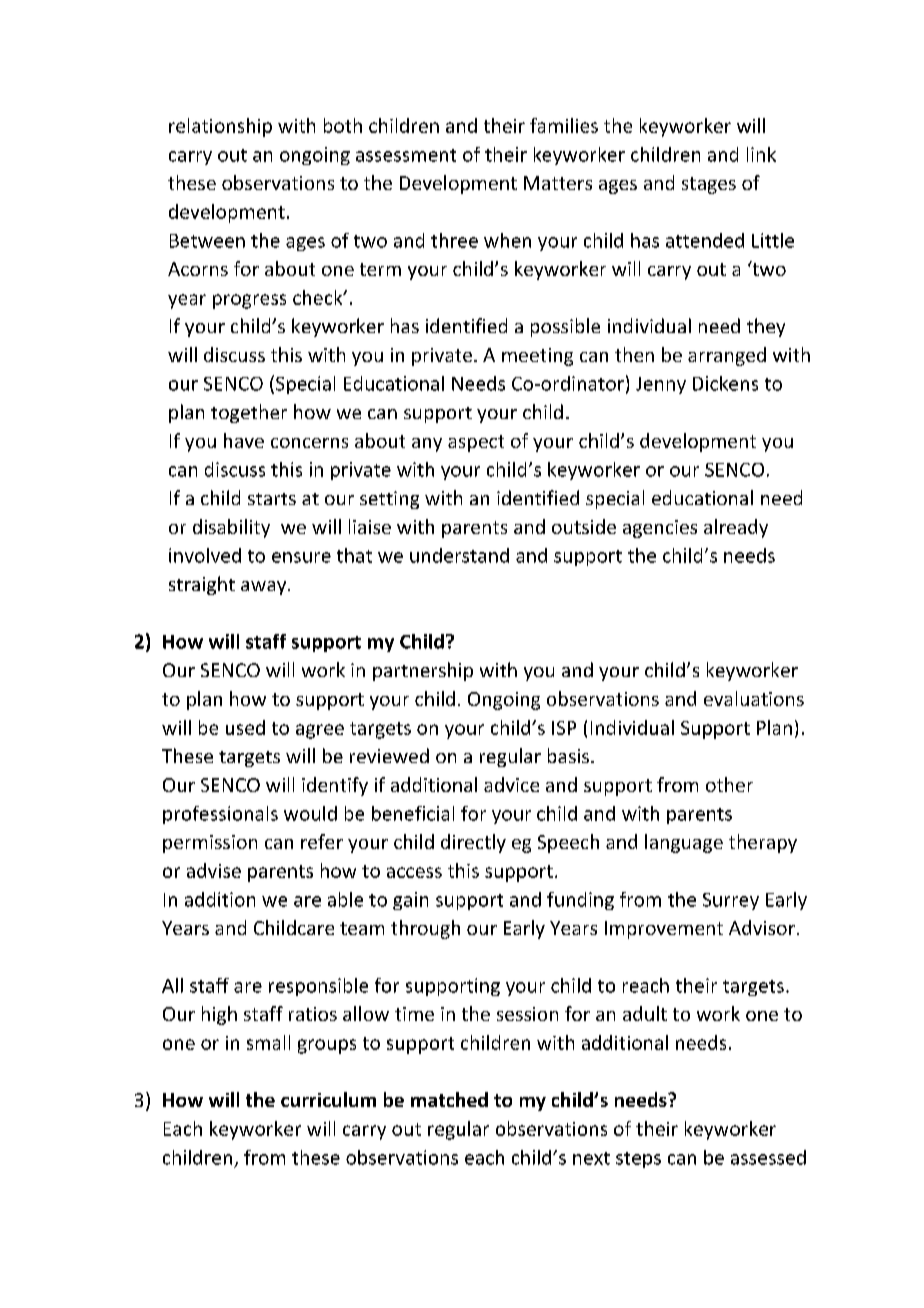 Image resolution: width=924 pixels, height=1308 pixels. I want to click on curriculum, so click(328, 1099).
